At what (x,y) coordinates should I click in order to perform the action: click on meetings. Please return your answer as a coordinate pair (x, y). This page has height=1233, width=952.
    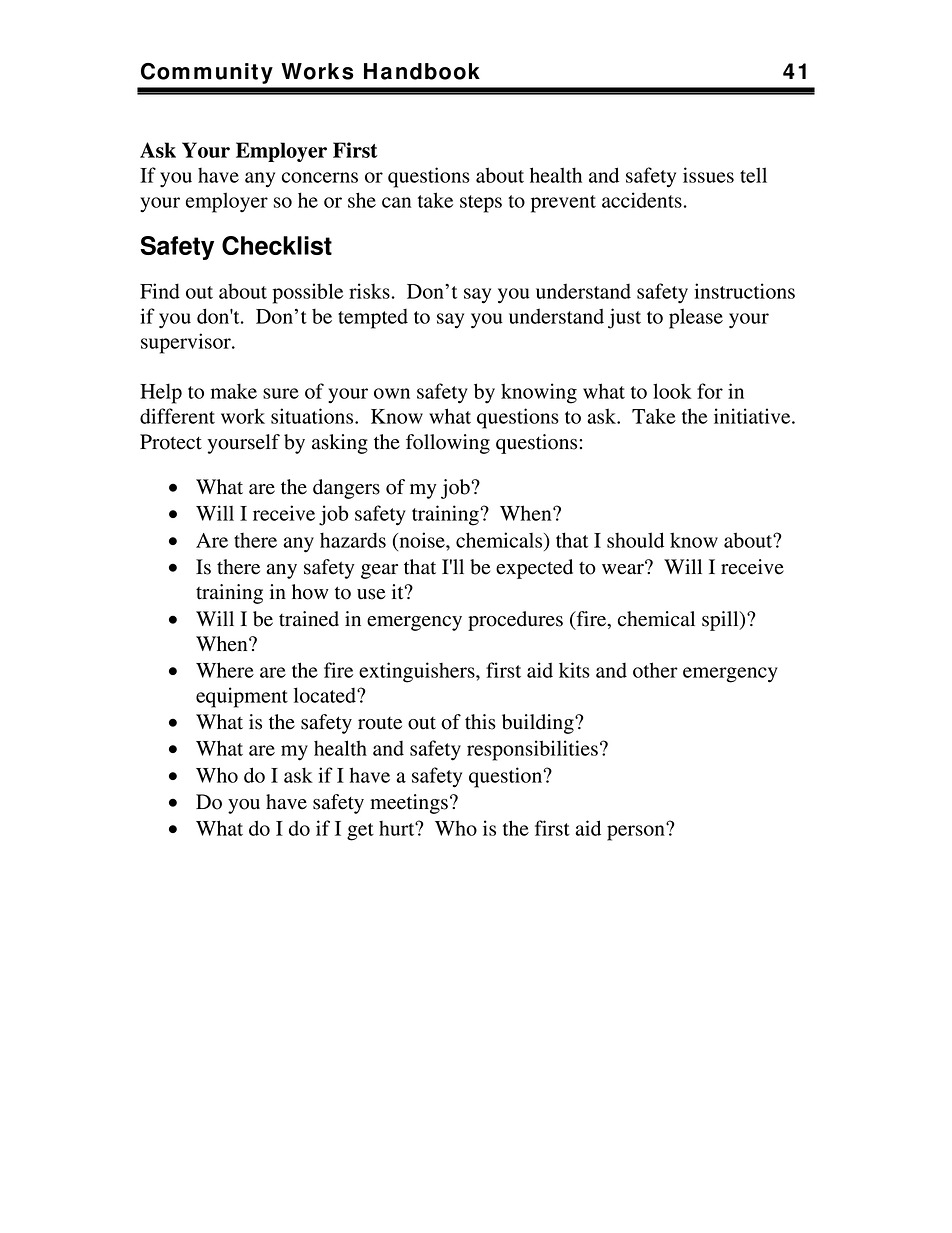
    Looking at the image, I should click on (409, 804).
